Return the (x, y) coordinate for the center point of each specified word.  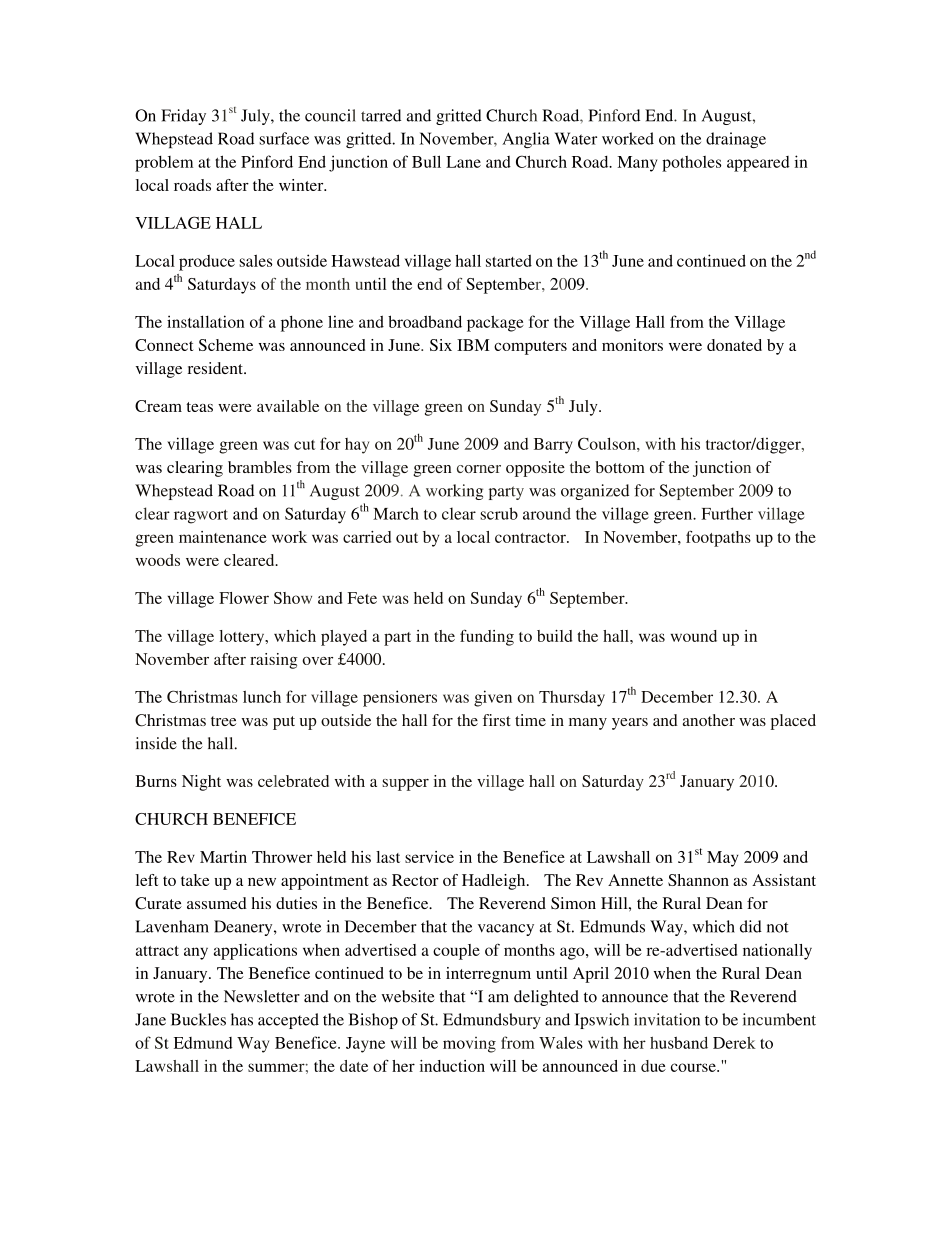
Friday (183, 117)
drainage (736, 140)
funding (487, 637)
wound (694, 636)
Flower (244, 598)
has (242, 1019)
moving (469, 1045)
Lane (463, 162)
